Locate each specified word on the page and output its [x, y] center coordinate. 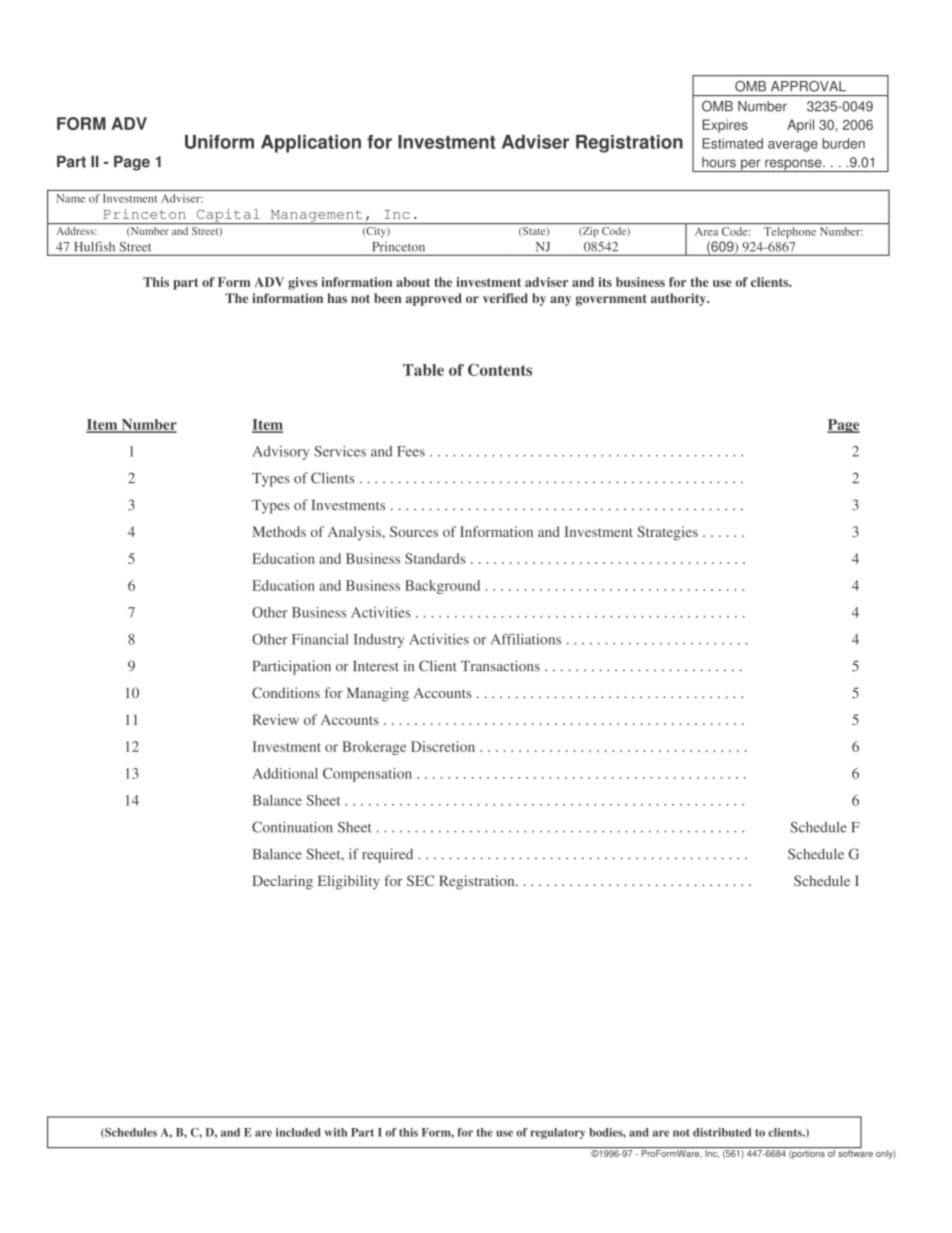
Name [70, 198]
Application [311, 144]
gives [303, 283]
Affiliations [526, 639]
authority [680, 299]
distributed [722, 1132]
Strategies [667, 533]
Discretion [443, 746]
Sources [414, 531]
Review [275, 719]
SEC [420, 880]
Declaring [282, 882]
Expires [725, 126]
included [298, 1132]
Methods [279, 531]
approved [434, 299]
